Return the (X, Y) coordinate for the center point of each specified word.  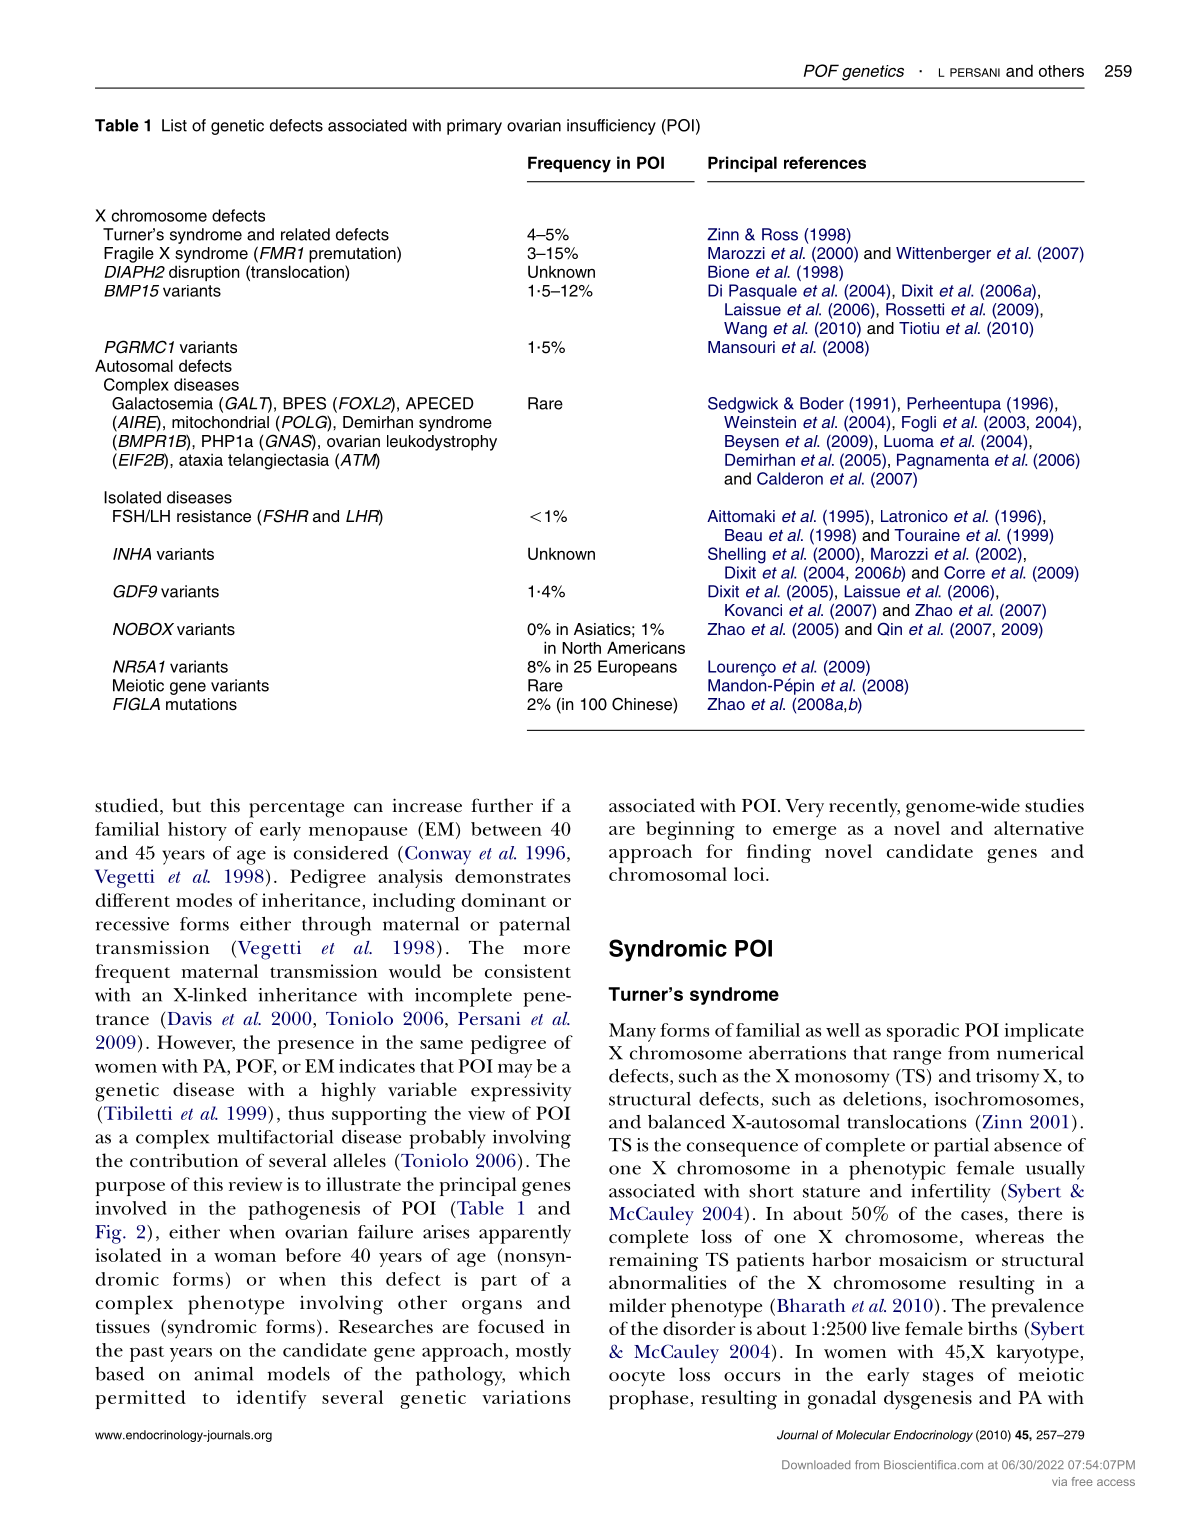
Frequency (569, 164)
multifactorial (275, 1137)
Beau (743, 535)
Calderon (790, 478)
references (825, 162)
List (174, 125)
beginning (690, 830)
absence (1028, 1145)
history (197, 831)
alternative (1039, 828)
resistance (214, 516)
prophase (650, 1400)
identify (271, 1399)
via (1059, 1481)
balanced (686, 1122)
